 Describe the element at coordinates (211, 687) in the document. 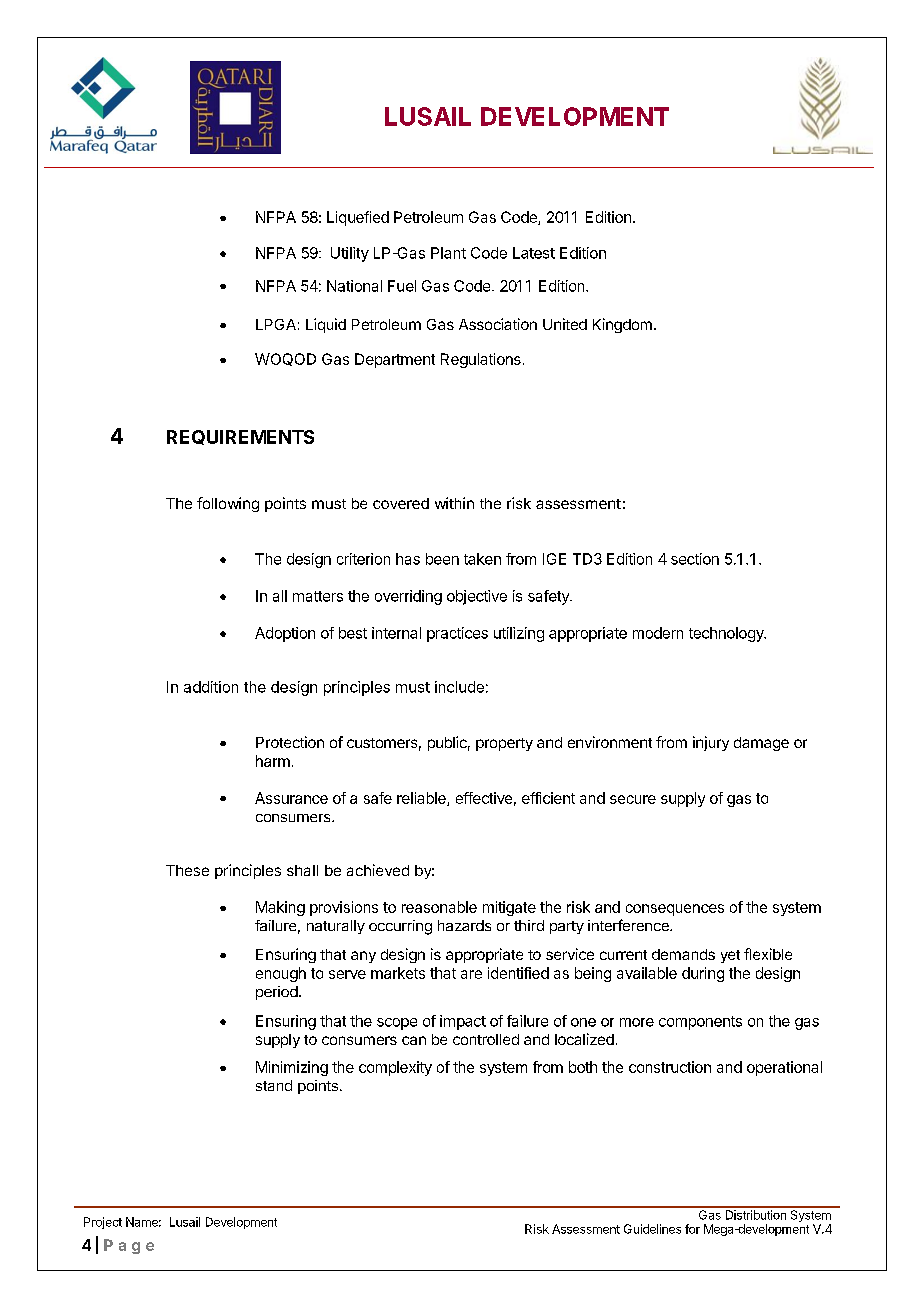

I see `addition` at that location.
